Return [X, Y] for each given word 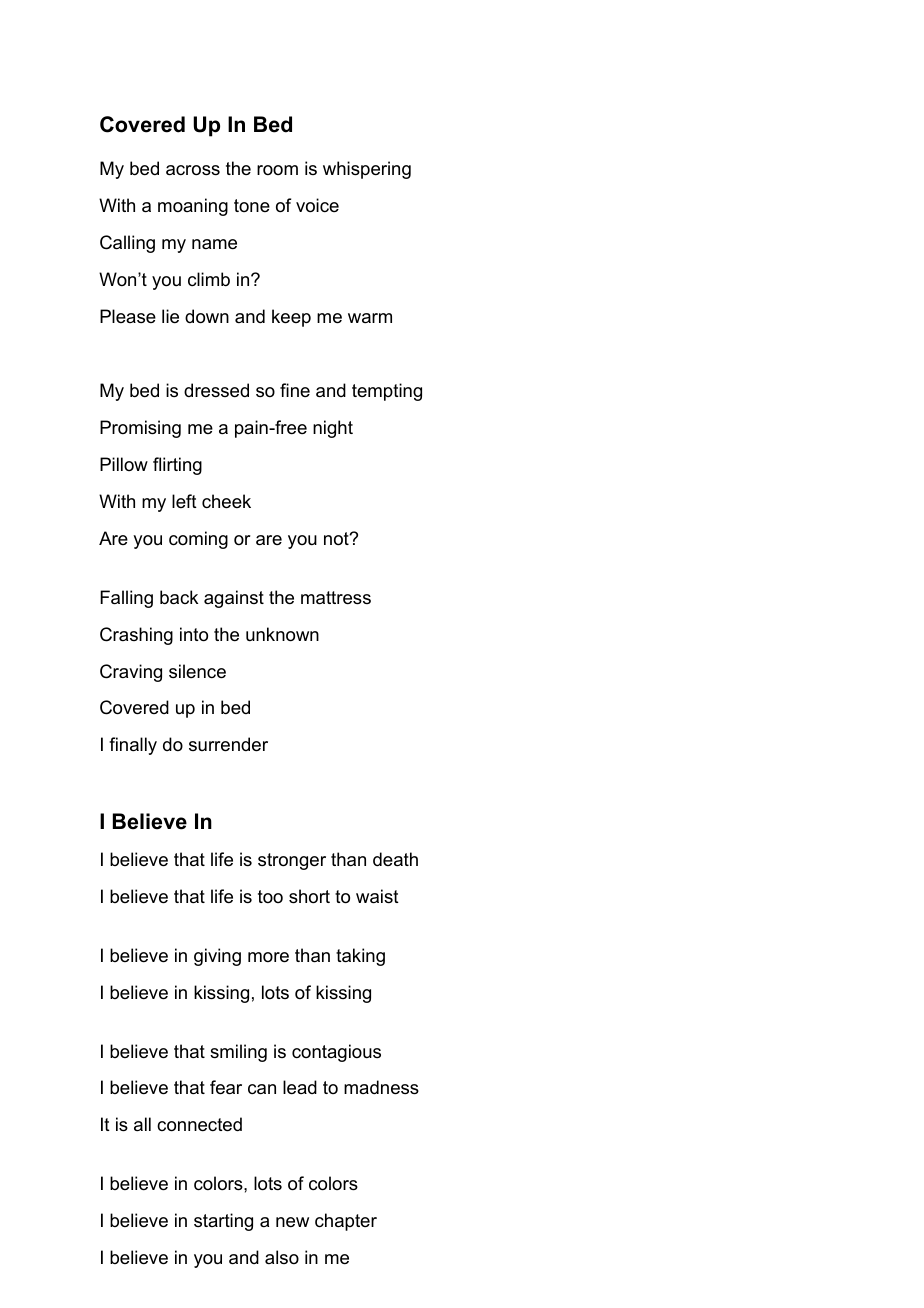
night [333, 429]
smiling [238, 1053]
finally [133, 746]
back [179, 597]
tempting [387, 392]
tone [252, 205]
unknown [282, 634]
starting [223, 1222]
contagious [336, 1053]
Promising [140, 429]
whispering [367, 170]
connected [199, 1124]
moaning [193, 207]
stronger [292, 861]
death [395, 859]
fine [295, 390]
